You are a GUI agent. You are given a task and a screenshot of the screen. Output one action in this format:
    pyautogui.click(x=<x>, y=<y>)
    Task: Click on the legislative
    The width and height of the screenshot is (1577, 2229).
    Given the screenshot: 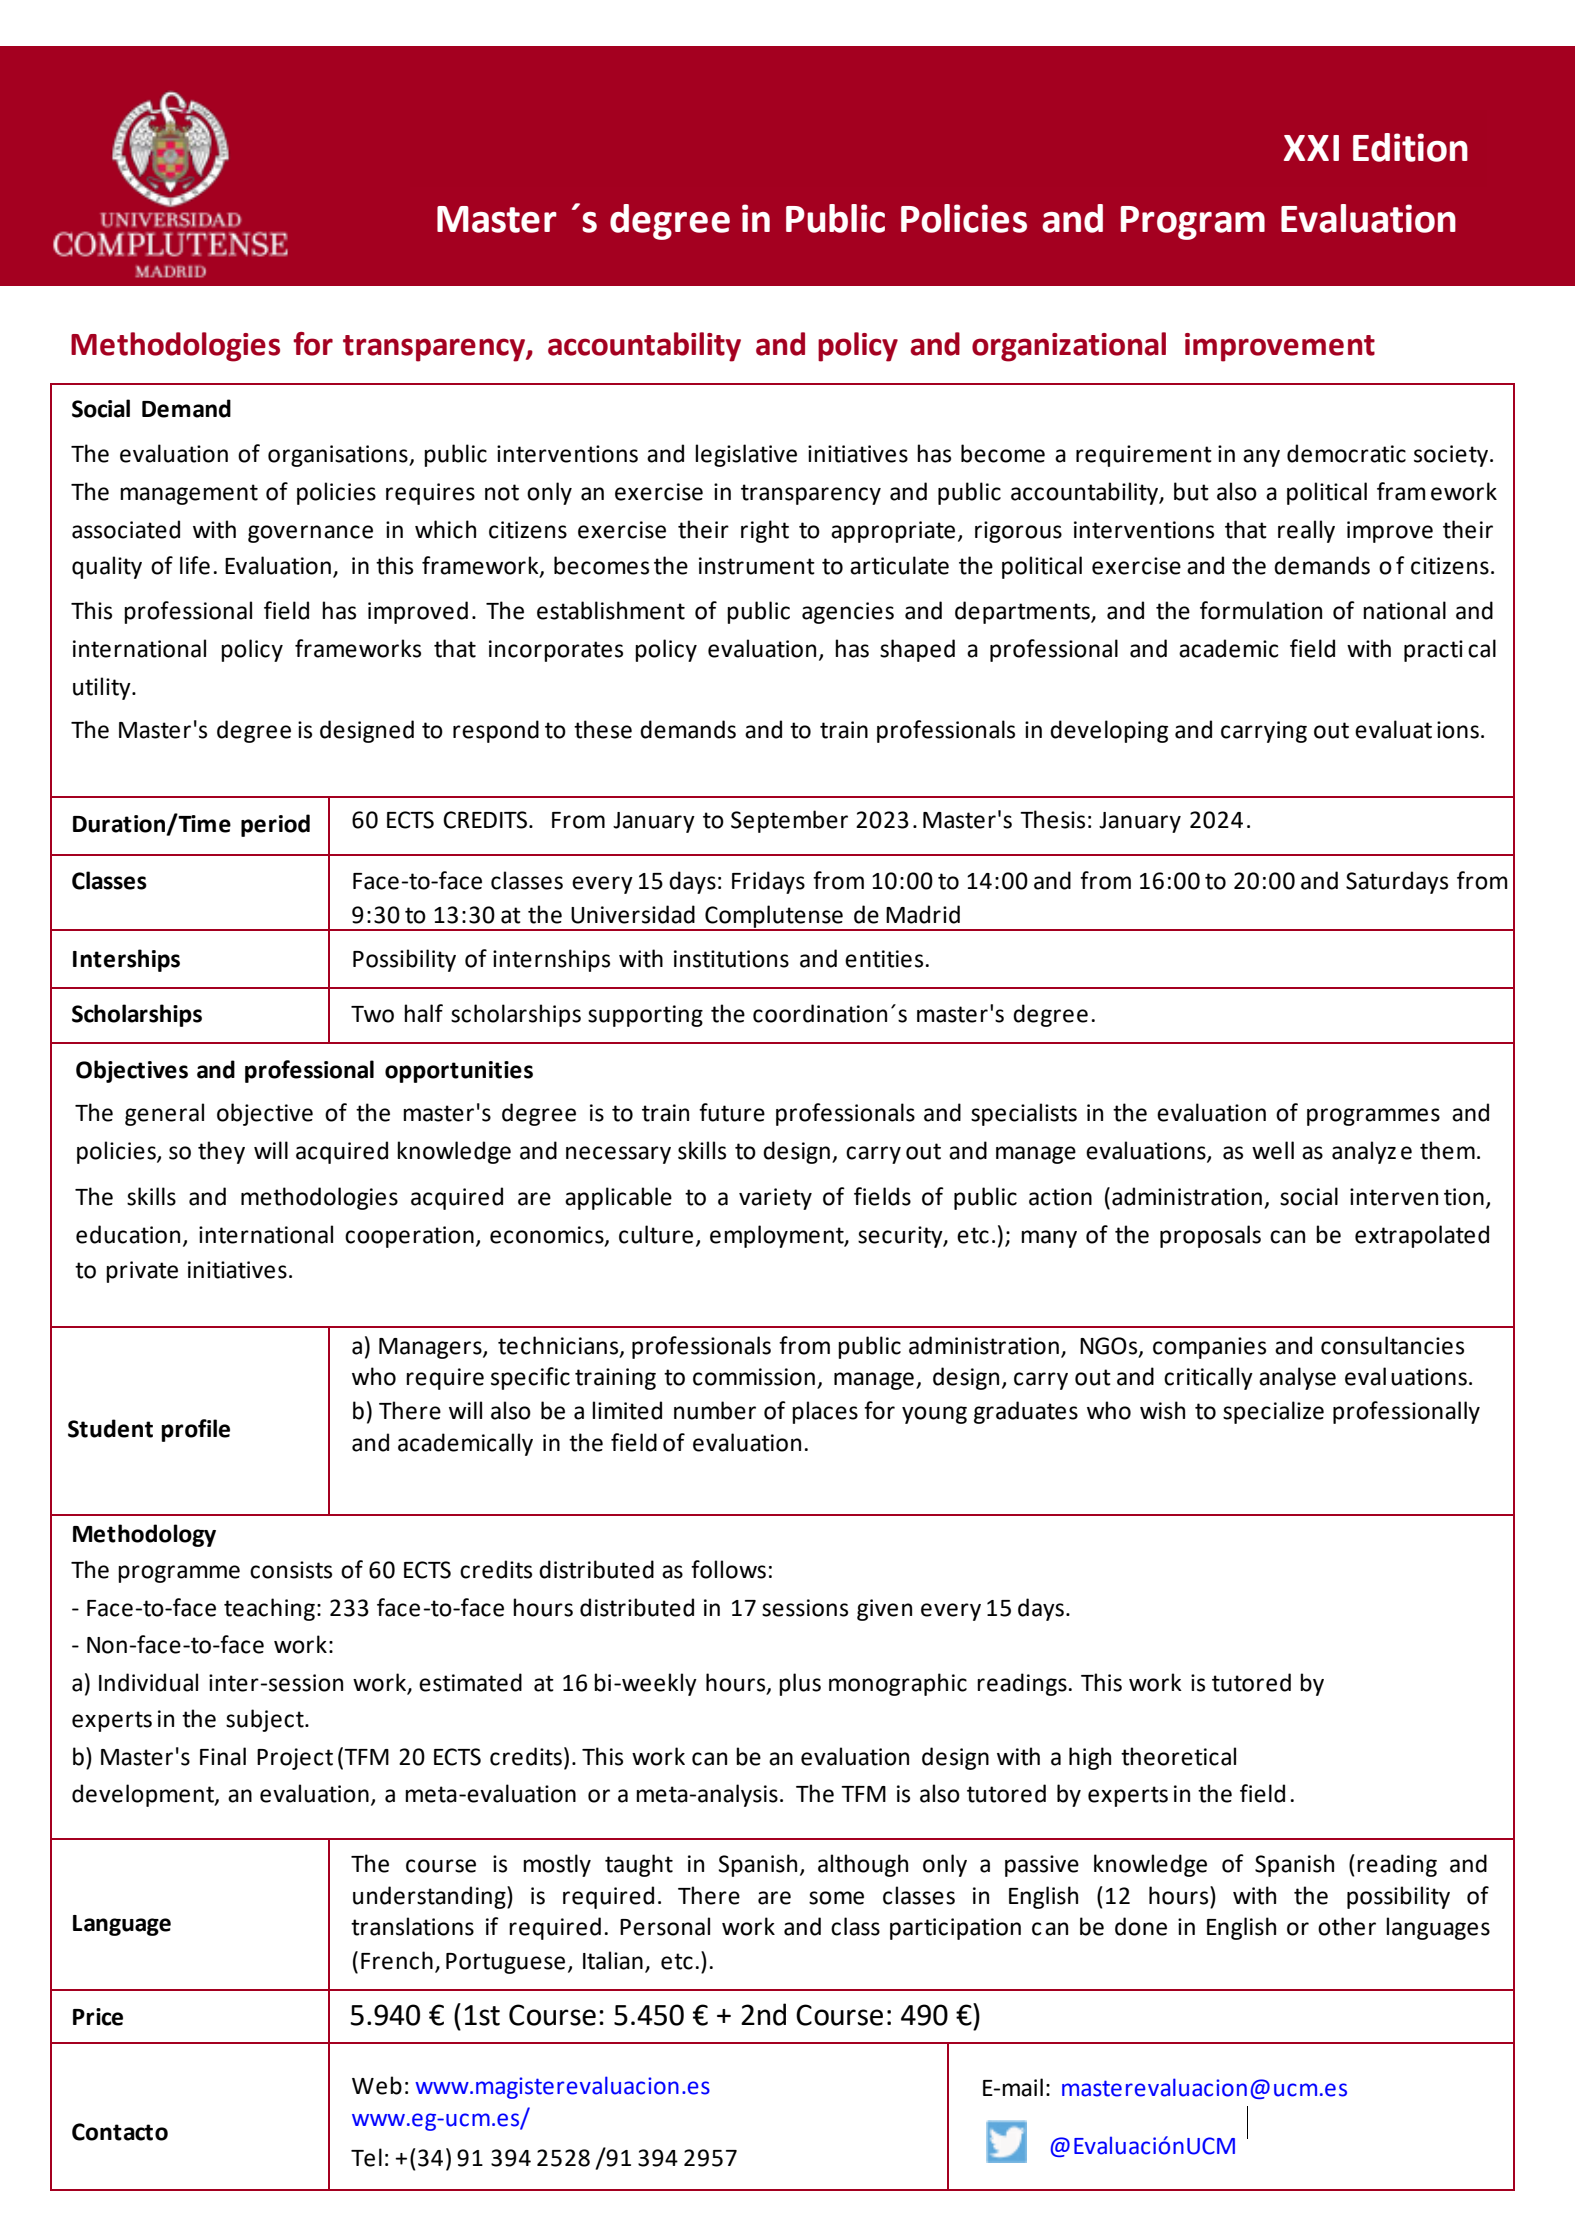 What is the action you would take?
    pyautogui.click(x=746, y=455)
